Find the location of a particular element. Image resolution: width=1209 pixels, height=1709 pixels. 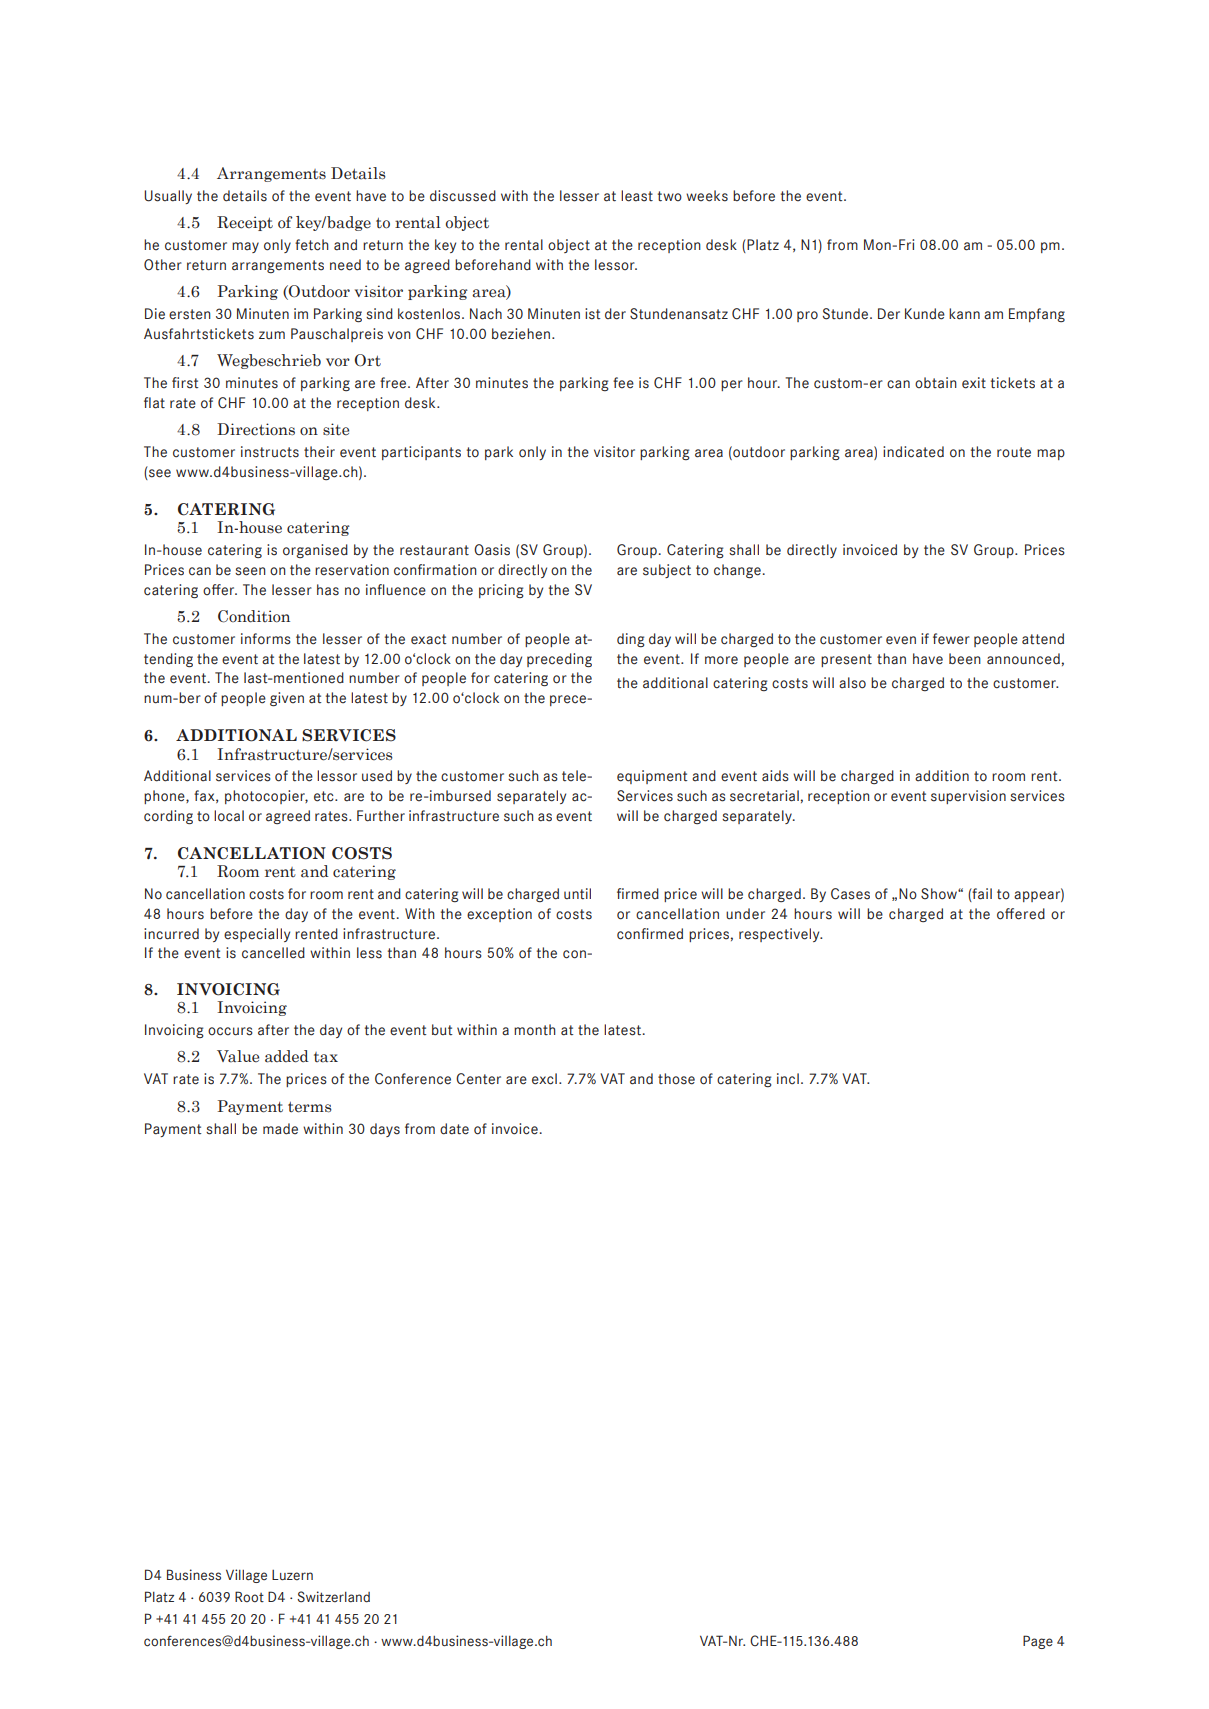

Root is located at coordinates (249, 1596).
